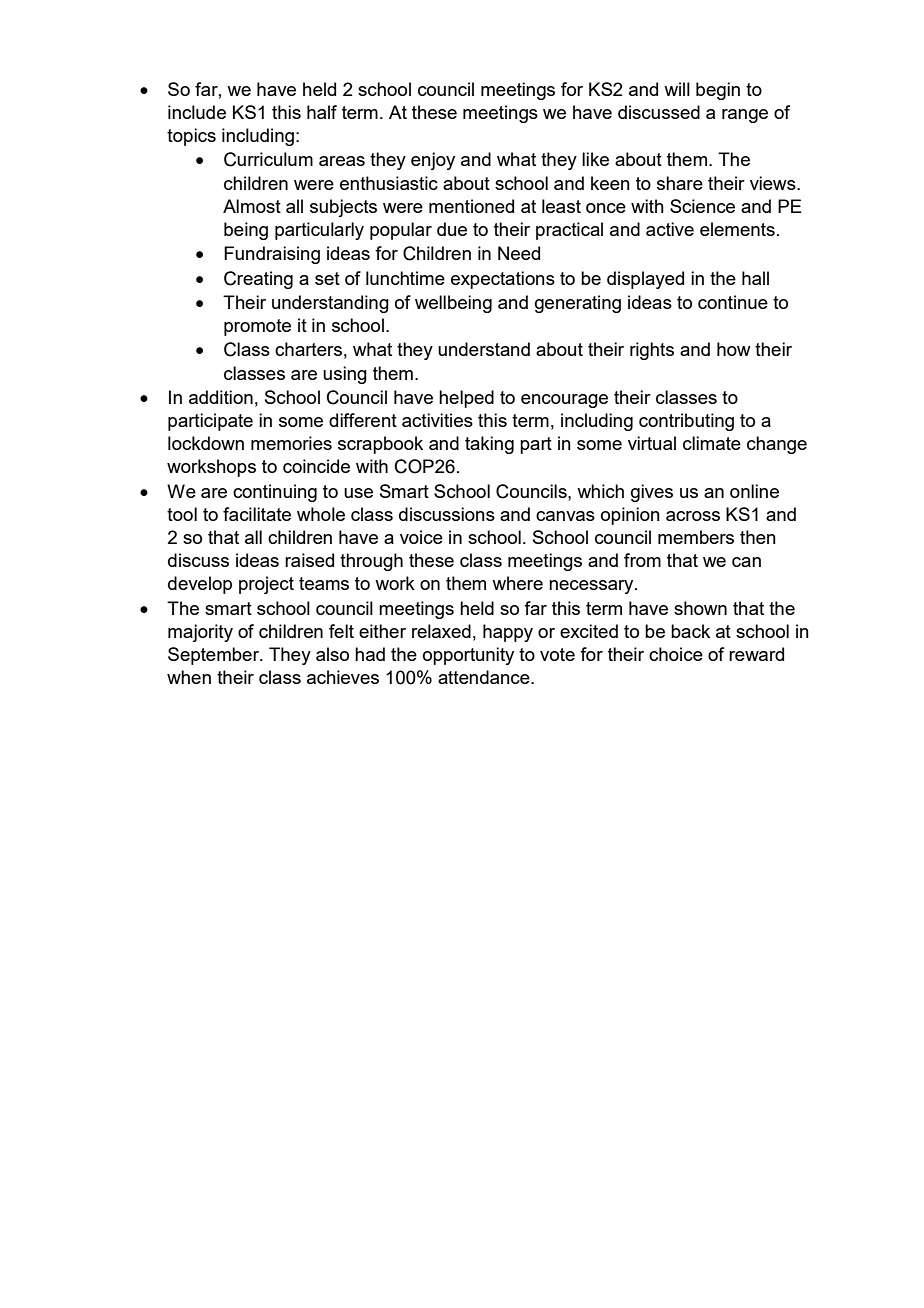 Image resolution: width=924 pixels, height=1308 pixels. I want to click on memories, so click(291, 443).
